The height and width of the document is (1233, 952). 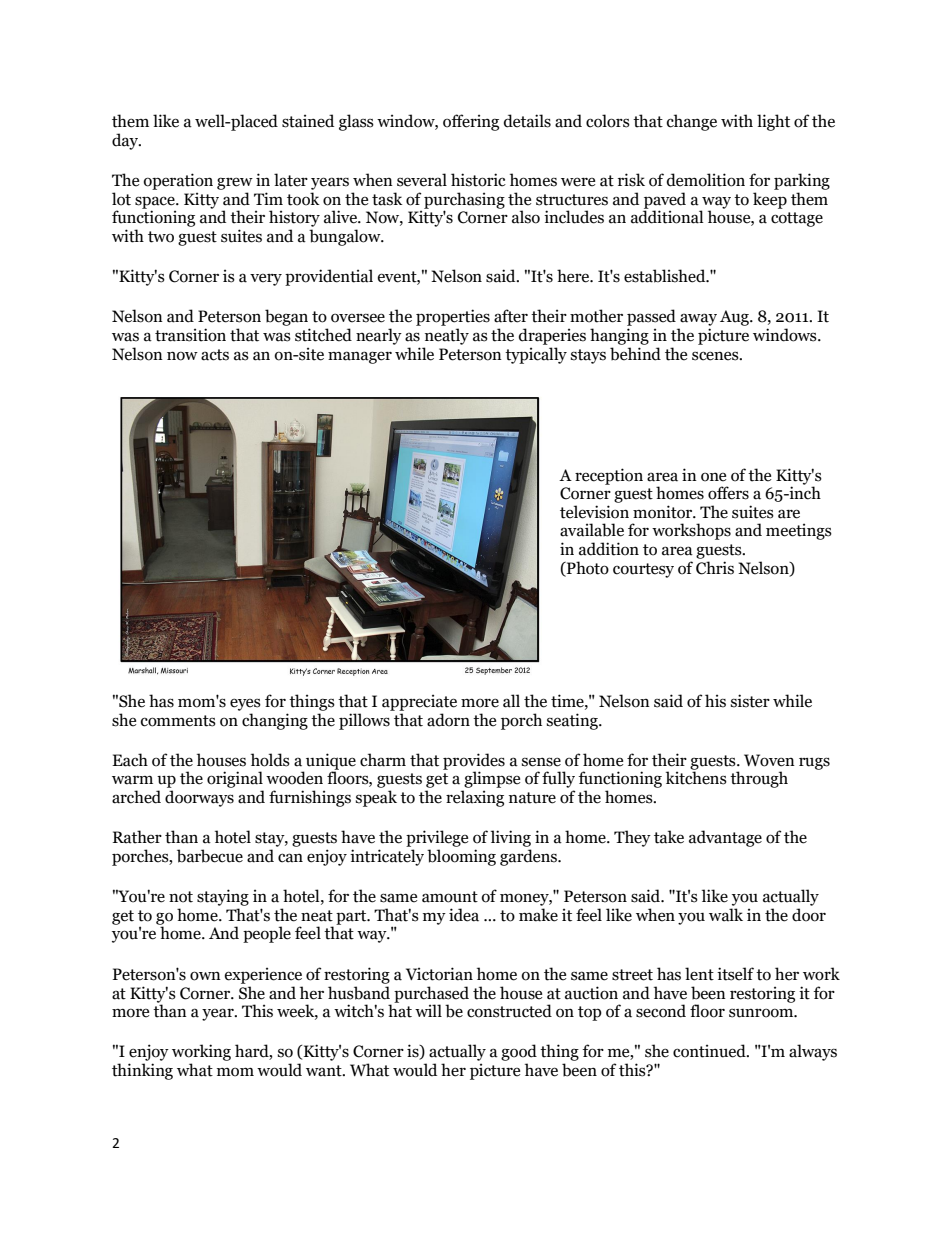 What do you see at coordinates (178, 181) in the document?
I see `operation` at bounding box center [178, 181].
